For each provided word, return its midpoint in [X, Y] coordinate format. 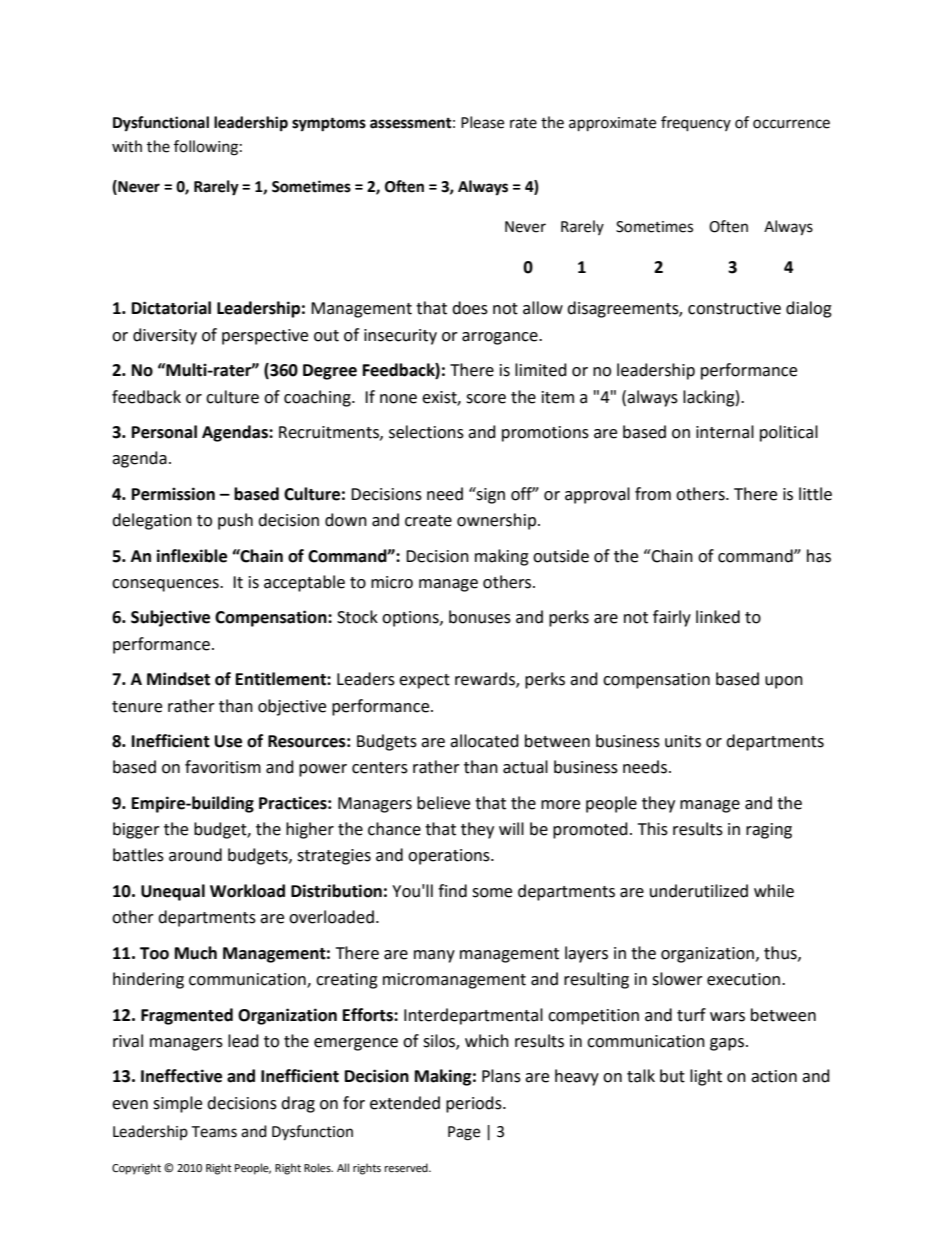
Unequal [173, 892]
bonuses [480, 617]
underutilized [699, 891]
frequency [696, 124]
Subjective [170, 618]
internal [725, 432]
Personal [164, 432]
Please [482, 122]
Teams [214, 1132]
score [486, 399]
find [452, 891]
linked [718, 617]
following [206, 148]
